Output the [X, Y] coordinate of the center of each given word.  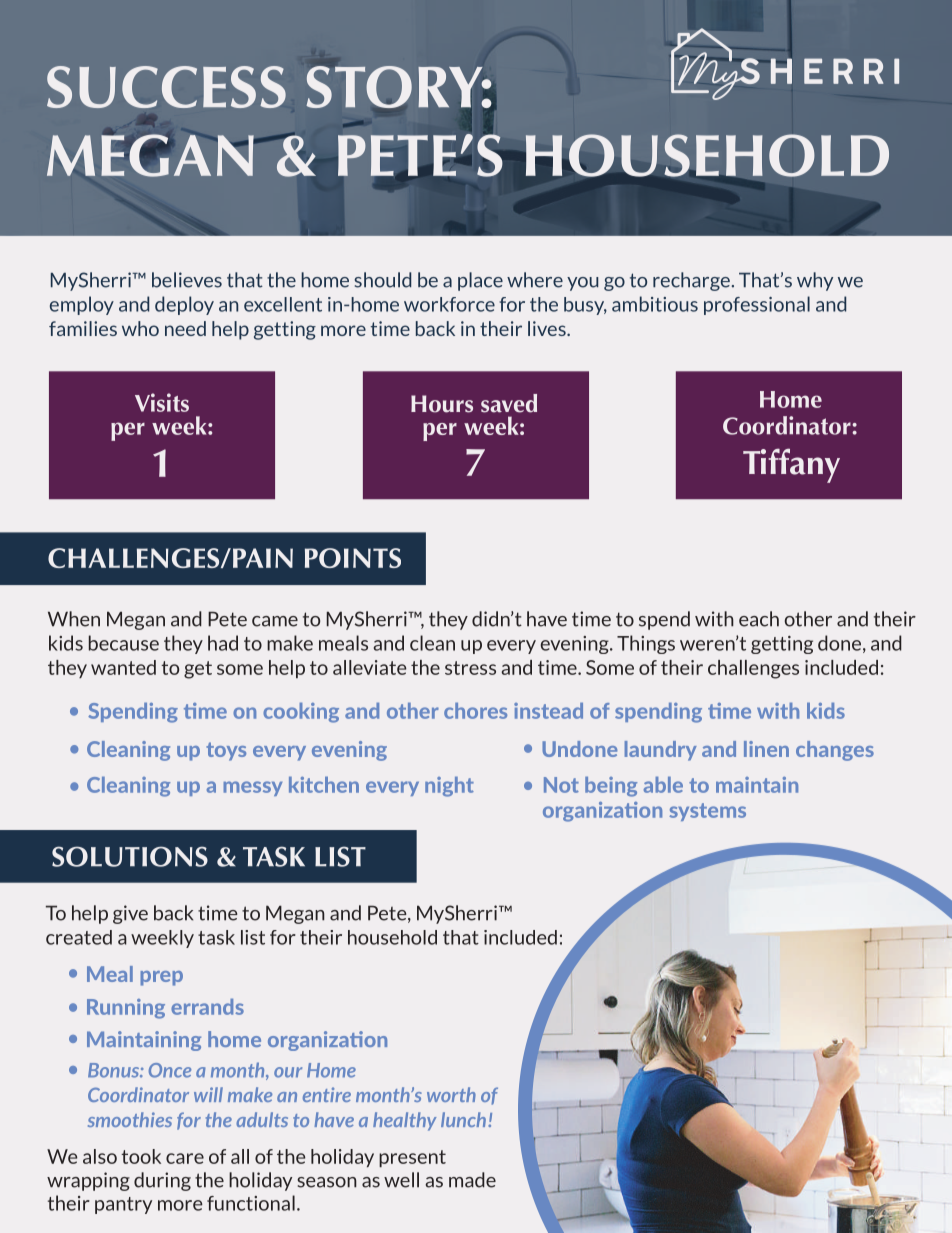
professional [757, 305]
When [74, 619]
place [480, 281]
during [162, 1181]
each [759, 619]
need [185, 328]
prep [161, 978]
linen [766, 749]
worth [451, 1094]
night [449, 787]
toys [226, 751]
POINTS [353, 558]
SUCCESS [166, 87]
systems [707, 812]
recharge [691, 281]
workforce [449, 304]
